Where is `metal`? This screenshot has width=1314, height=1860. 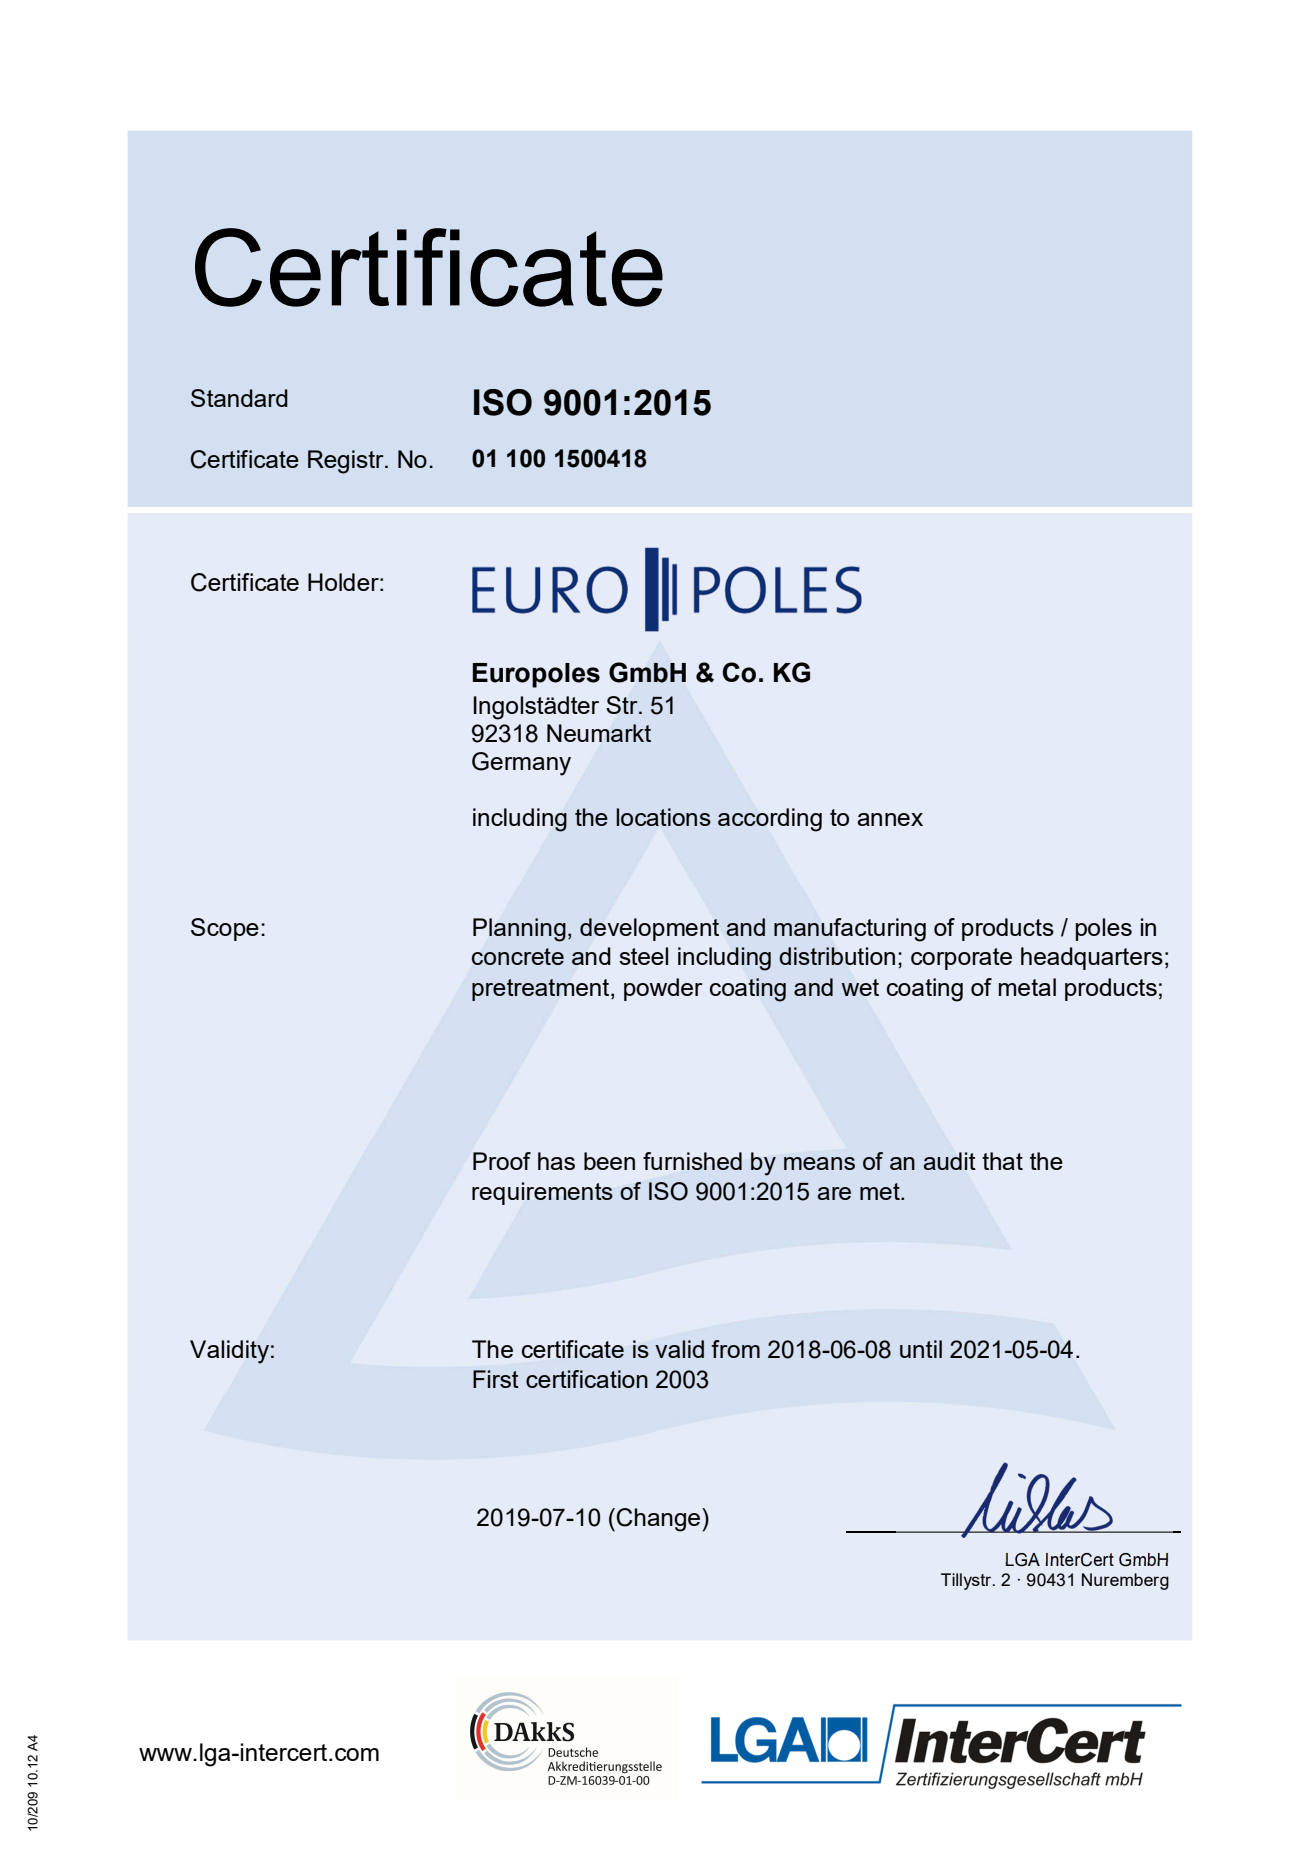 metal is located at coordinates (1027, 987).
